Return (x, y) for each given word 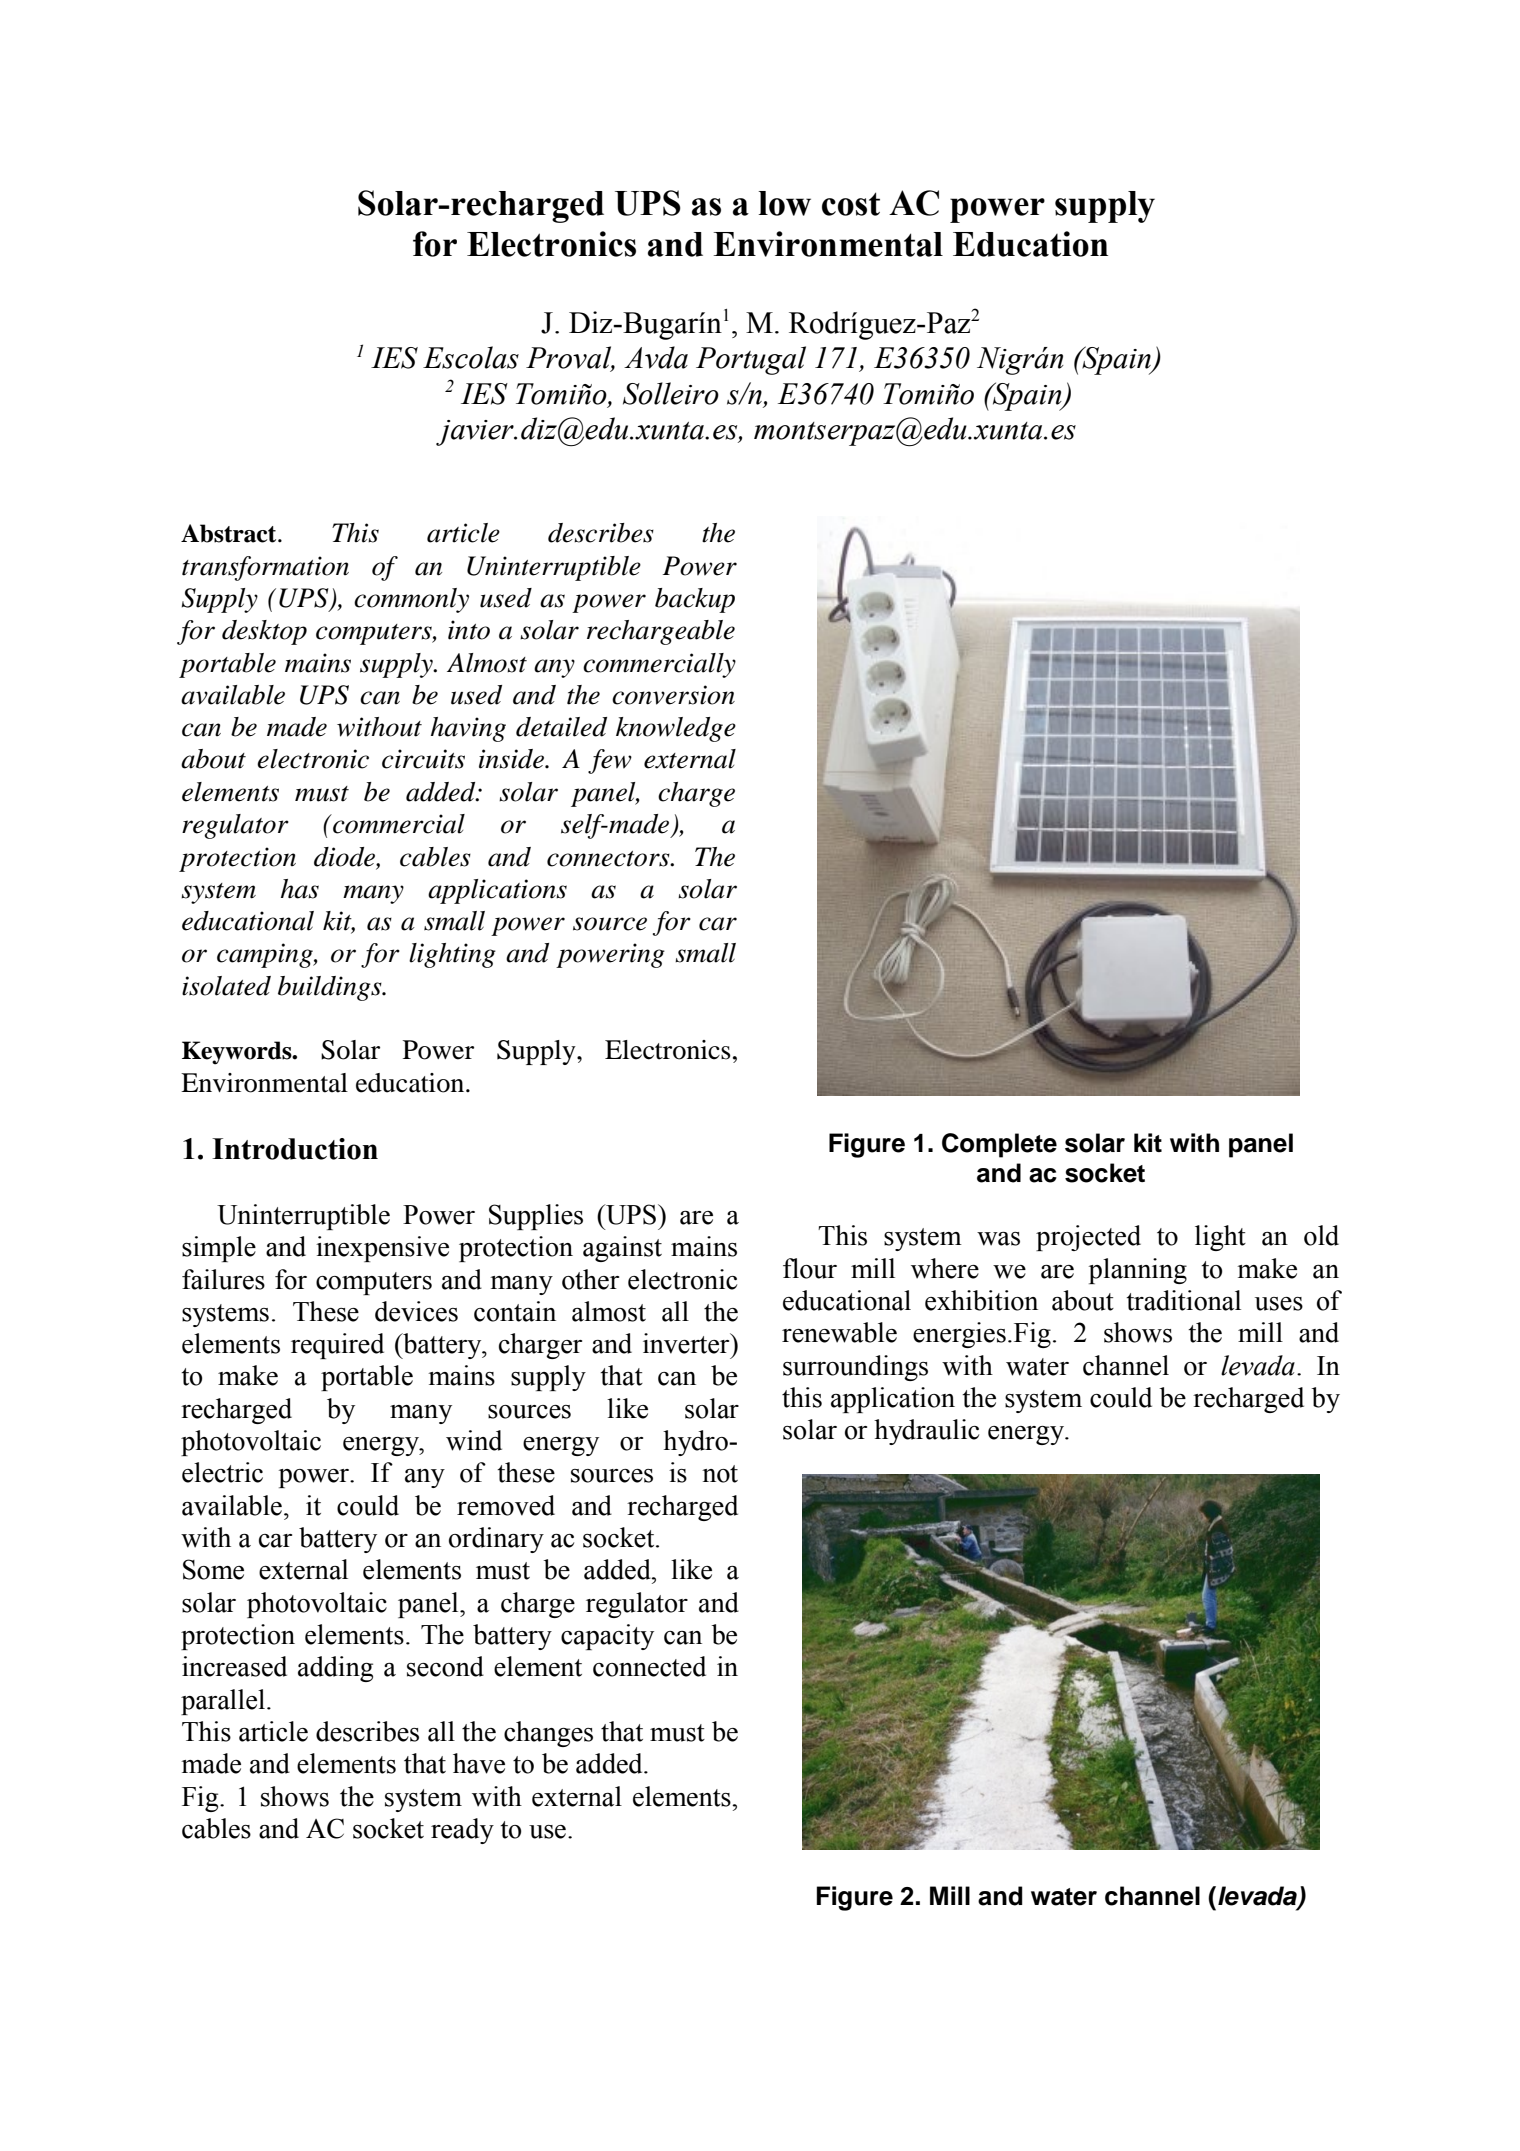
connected (649, 1666)
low (784, 203)
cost (851, 204)
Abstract (230, 533)
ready (462, 1831)
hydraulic (926, 1432)
